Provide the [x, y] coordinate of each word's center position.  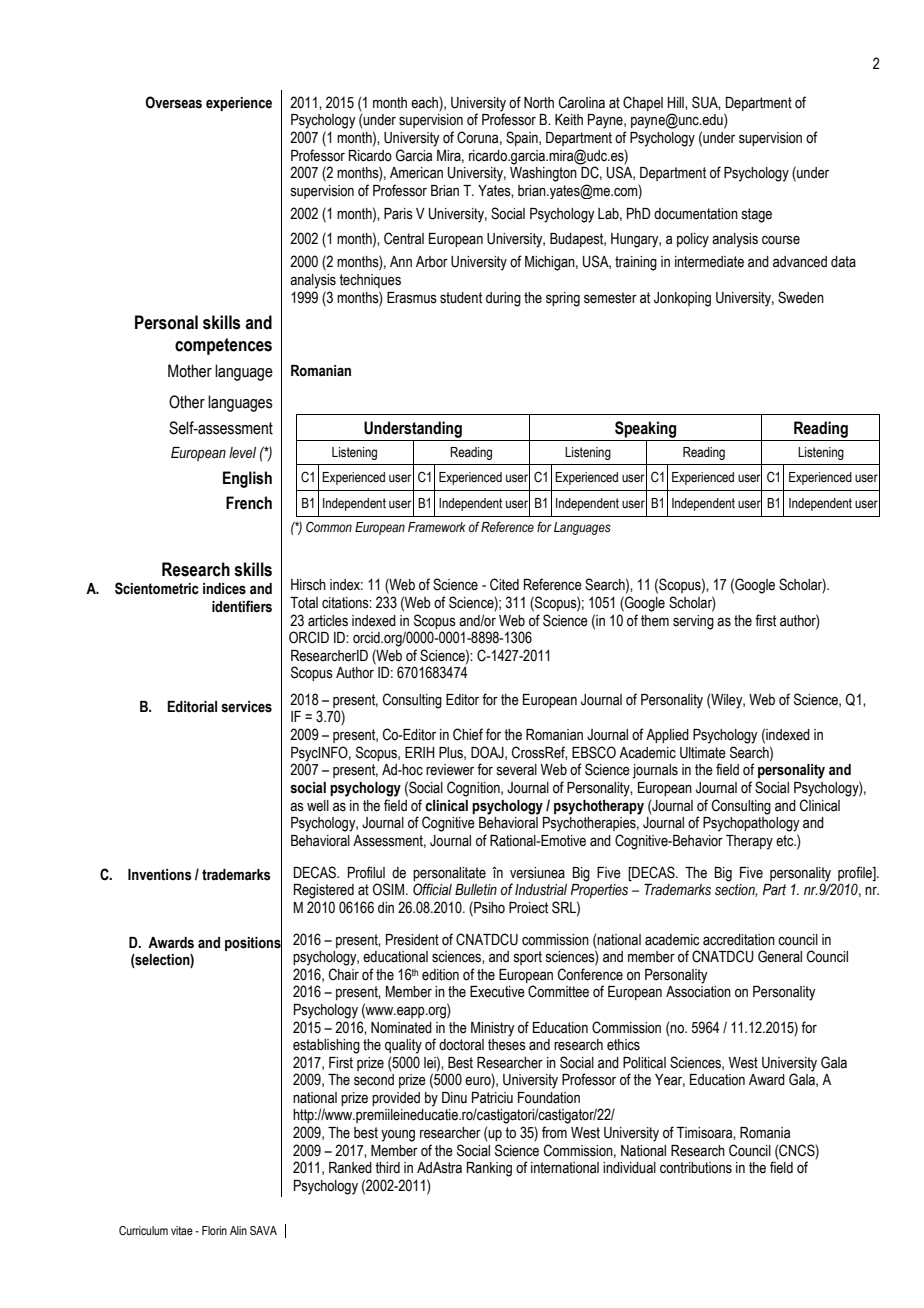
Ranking [489, 1169]
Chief [468, 734]
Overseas [173, 102]
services [246, 707]
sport [528, 958]
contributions [696, 1168]
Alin [238, 1230]
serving [693, 622]
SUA [706, 103]
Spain [523, 138]
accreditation [739, 940]
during [503, 299]
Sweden [801, 297]
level [242, 453]
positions [253, 943]
